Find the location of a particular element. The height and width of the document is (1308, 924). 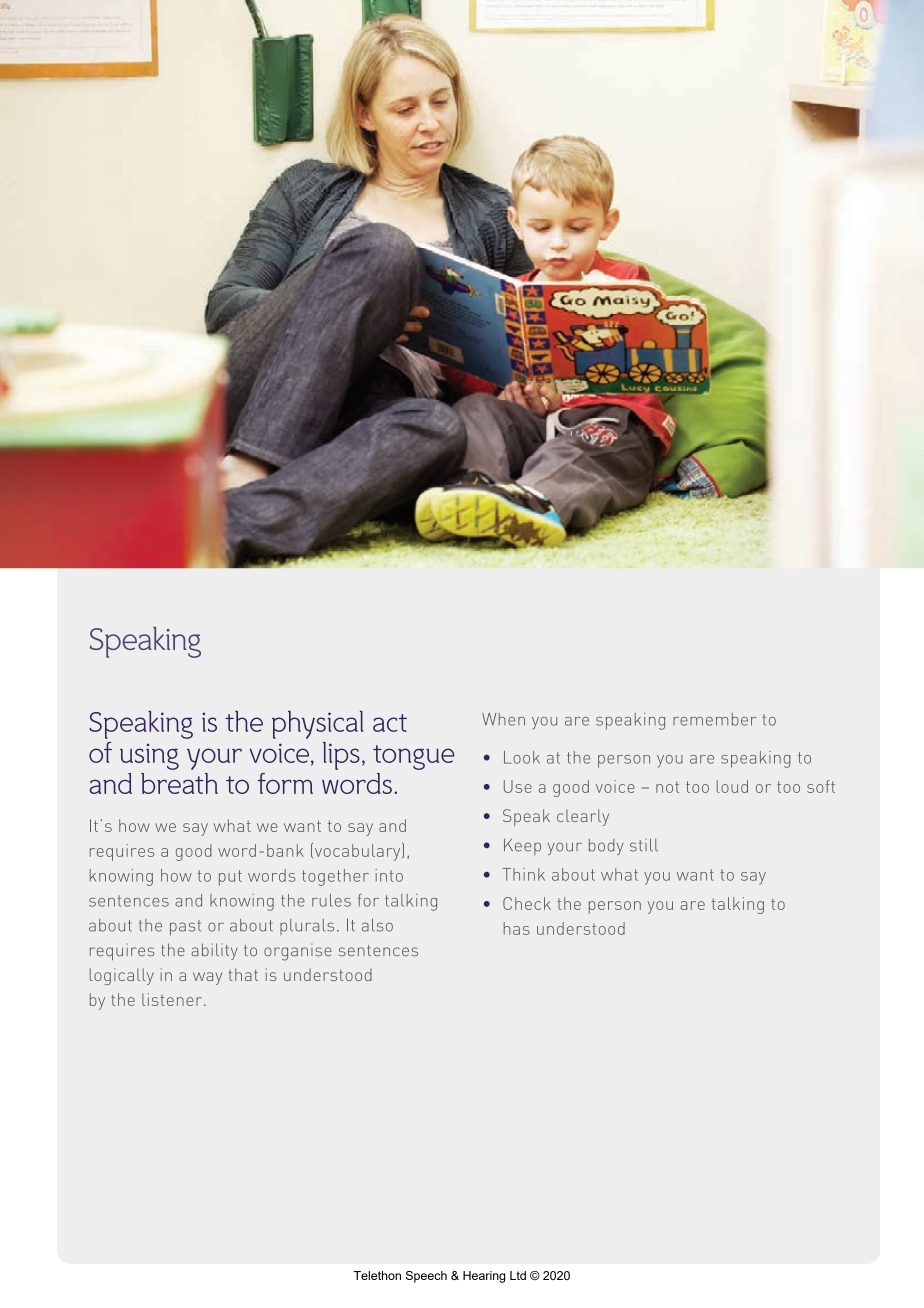

put is located at coordinates (230, 878).
